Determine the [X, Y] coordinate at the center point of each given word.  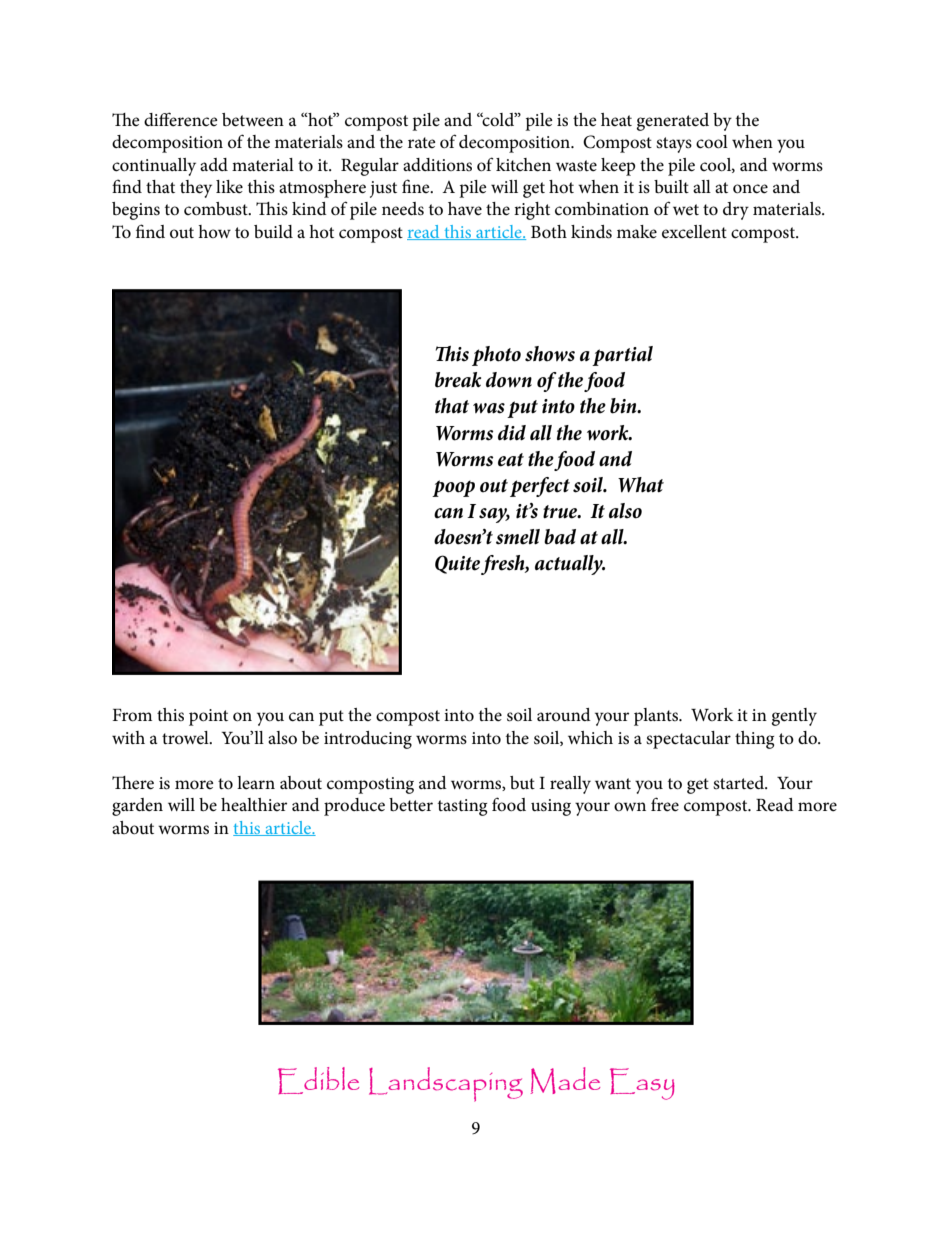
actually [570, 565]
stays [674, 145]
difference [181, 119]
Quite [457, 564]
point [208, 717]
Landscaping [446, 1084]
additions [437, 165]
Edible [318, 1080]
